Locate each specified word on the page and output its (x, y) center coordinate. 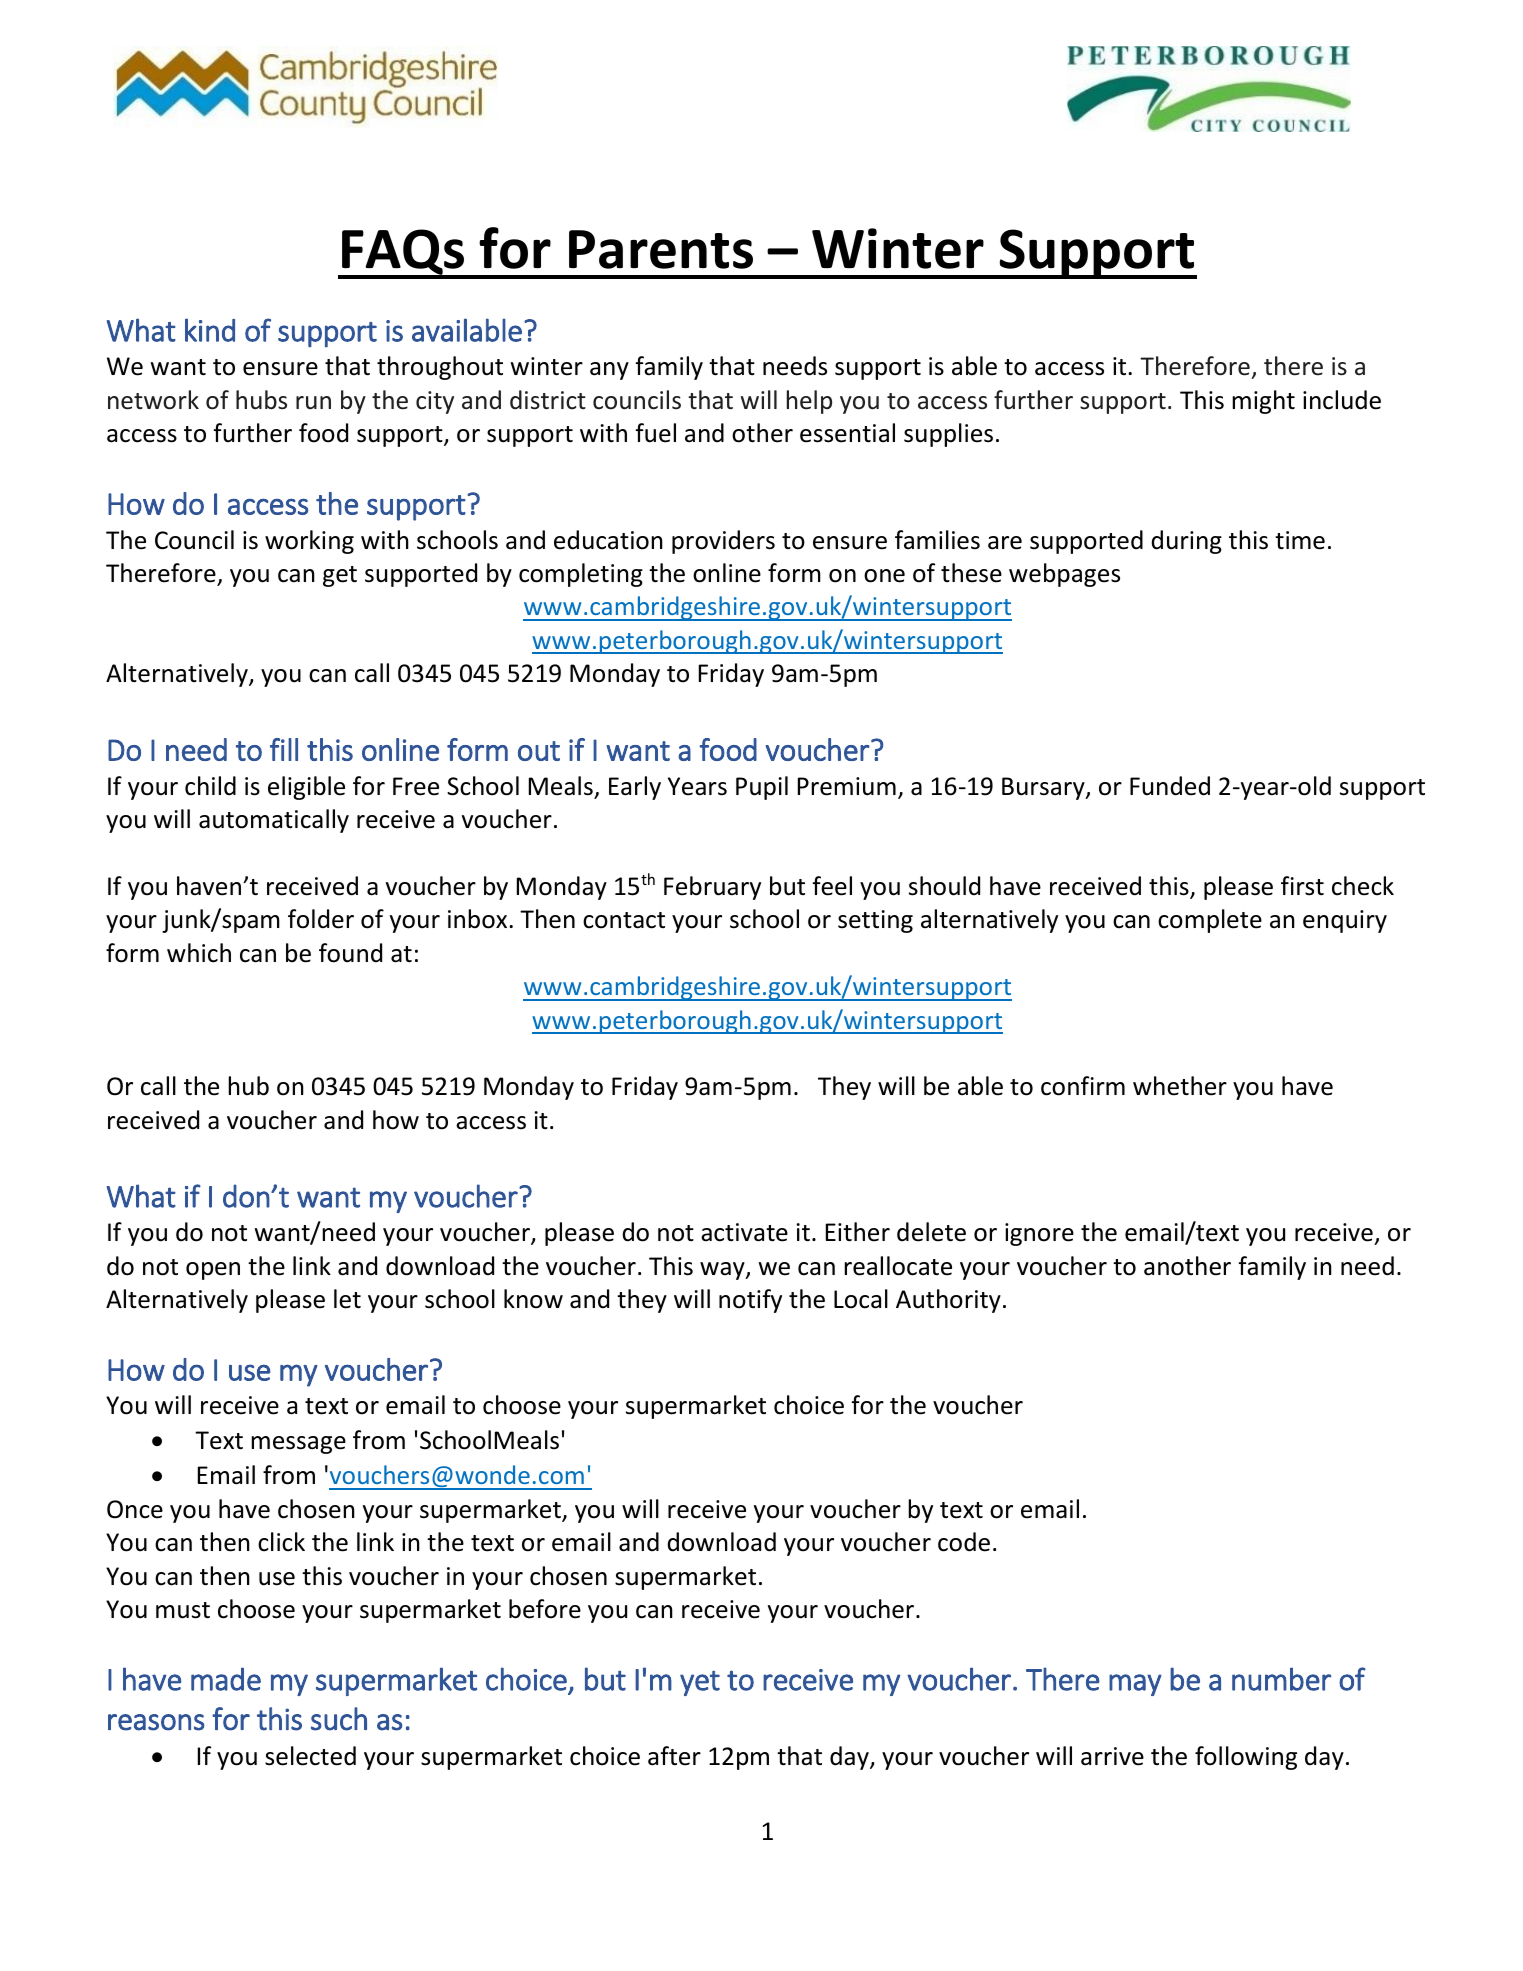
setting (875, 921)
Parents (661, 249)
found (350, 953)
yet (700, 1683)
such (339, 1719)
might (1263, 402)
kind (210, 330)
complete (1210, 921)
